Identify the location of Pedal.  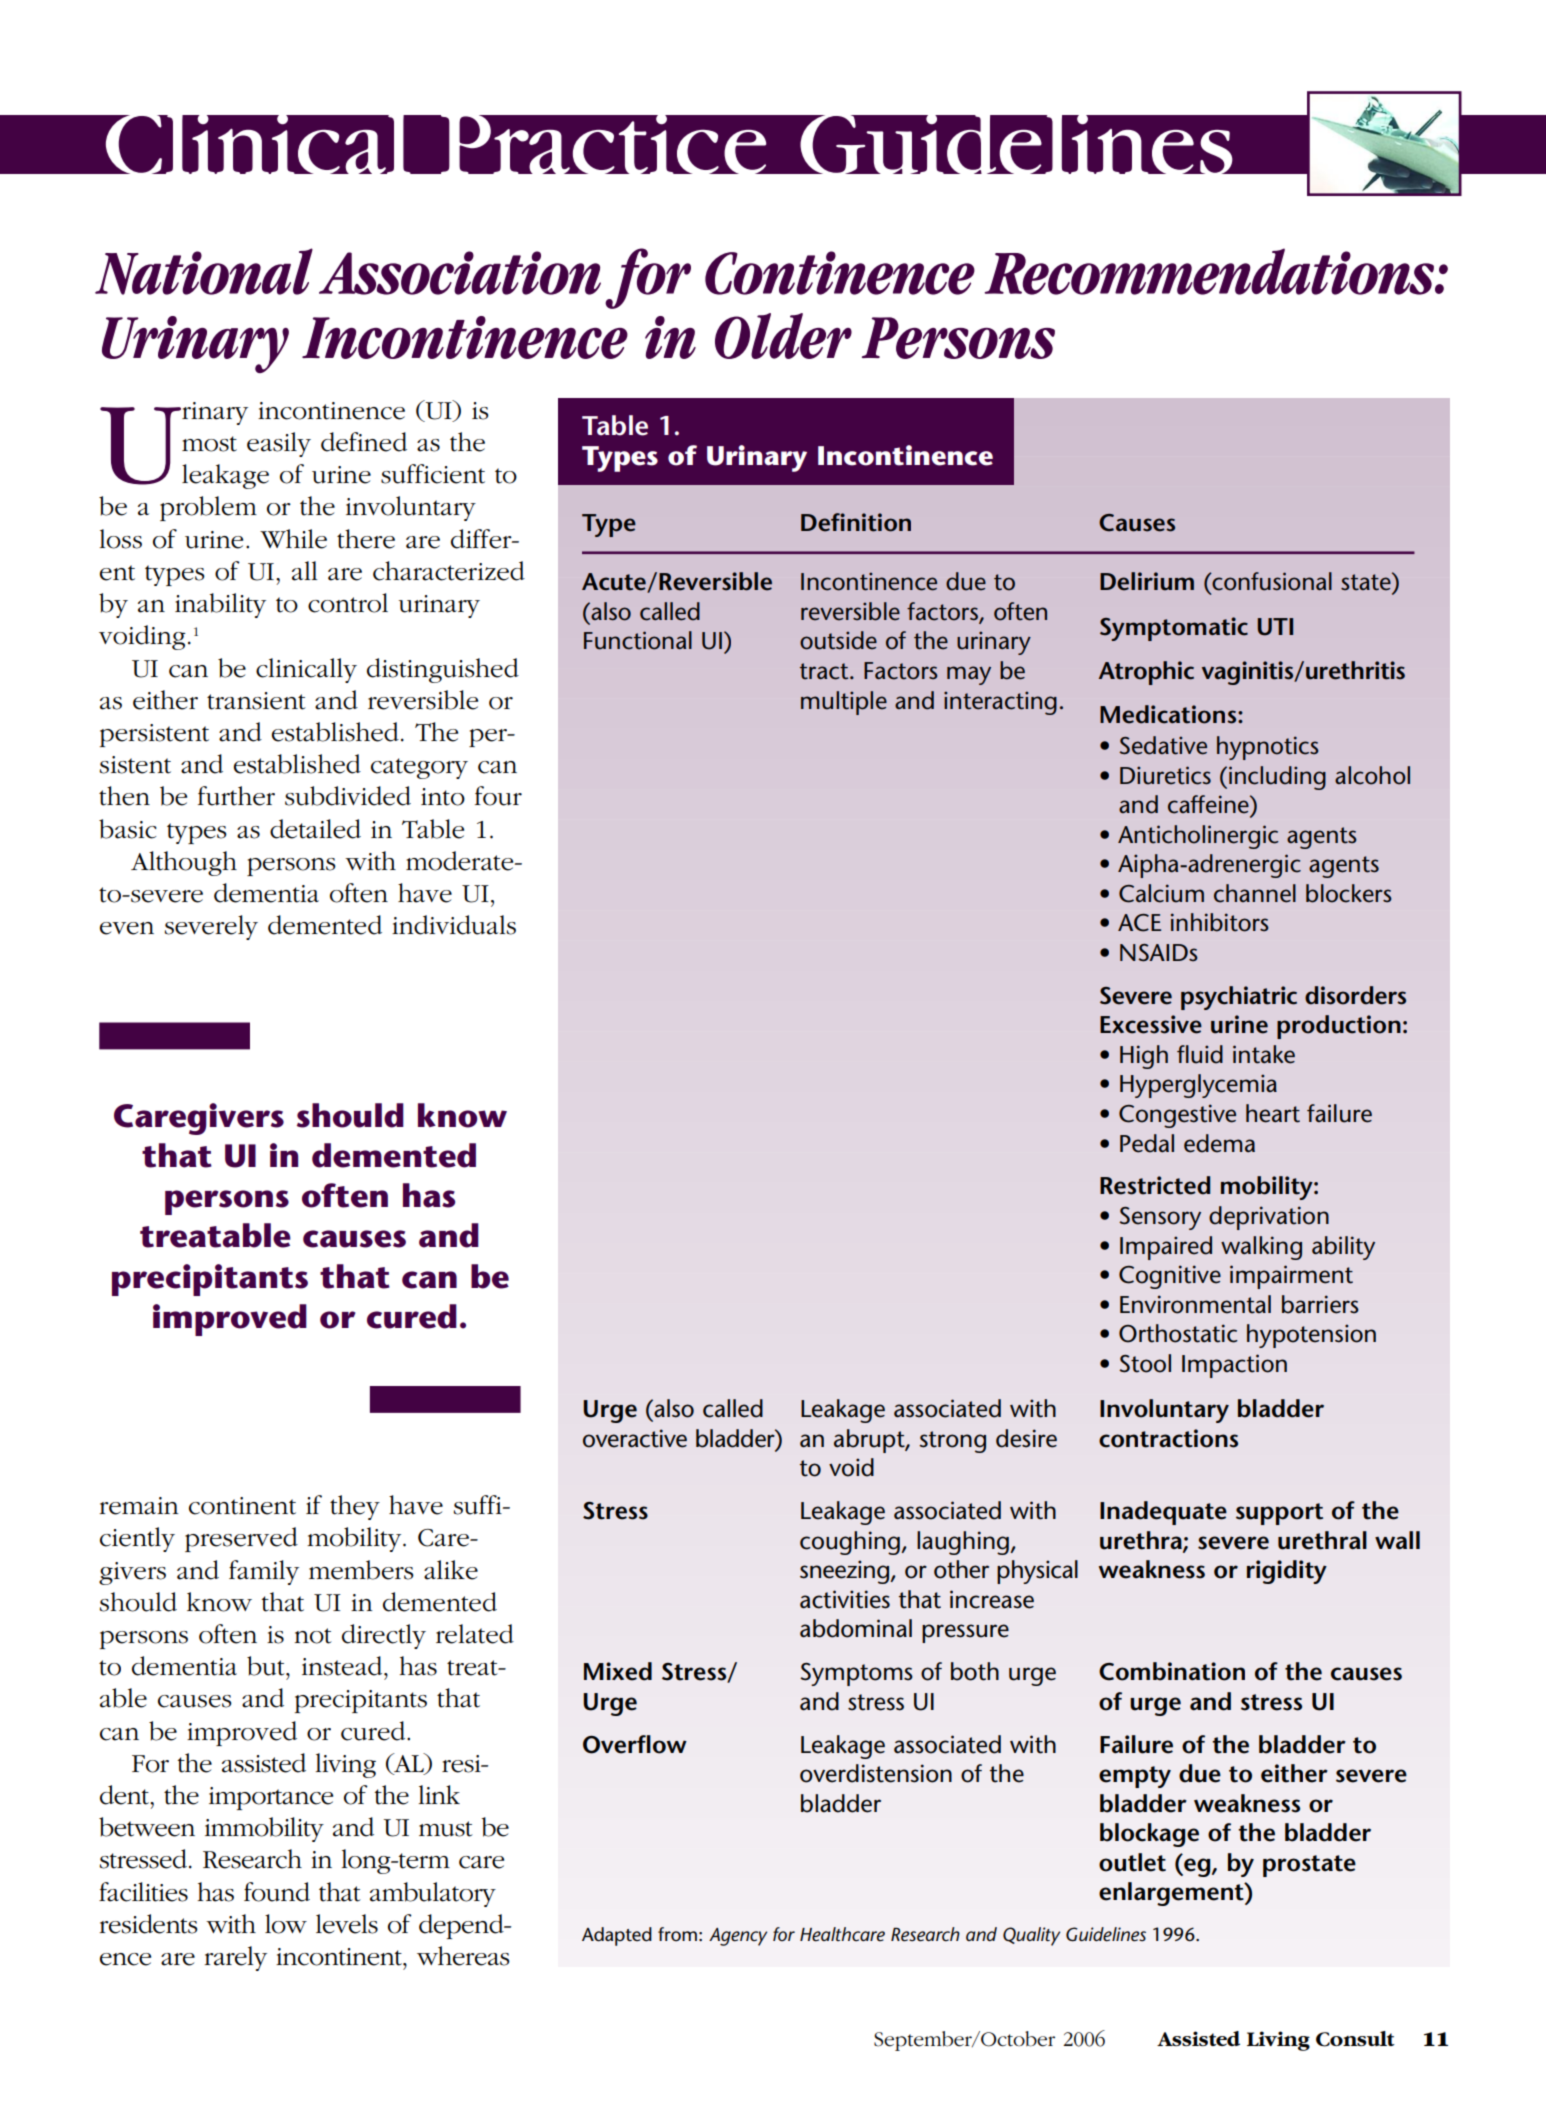
(1147, 1143).
